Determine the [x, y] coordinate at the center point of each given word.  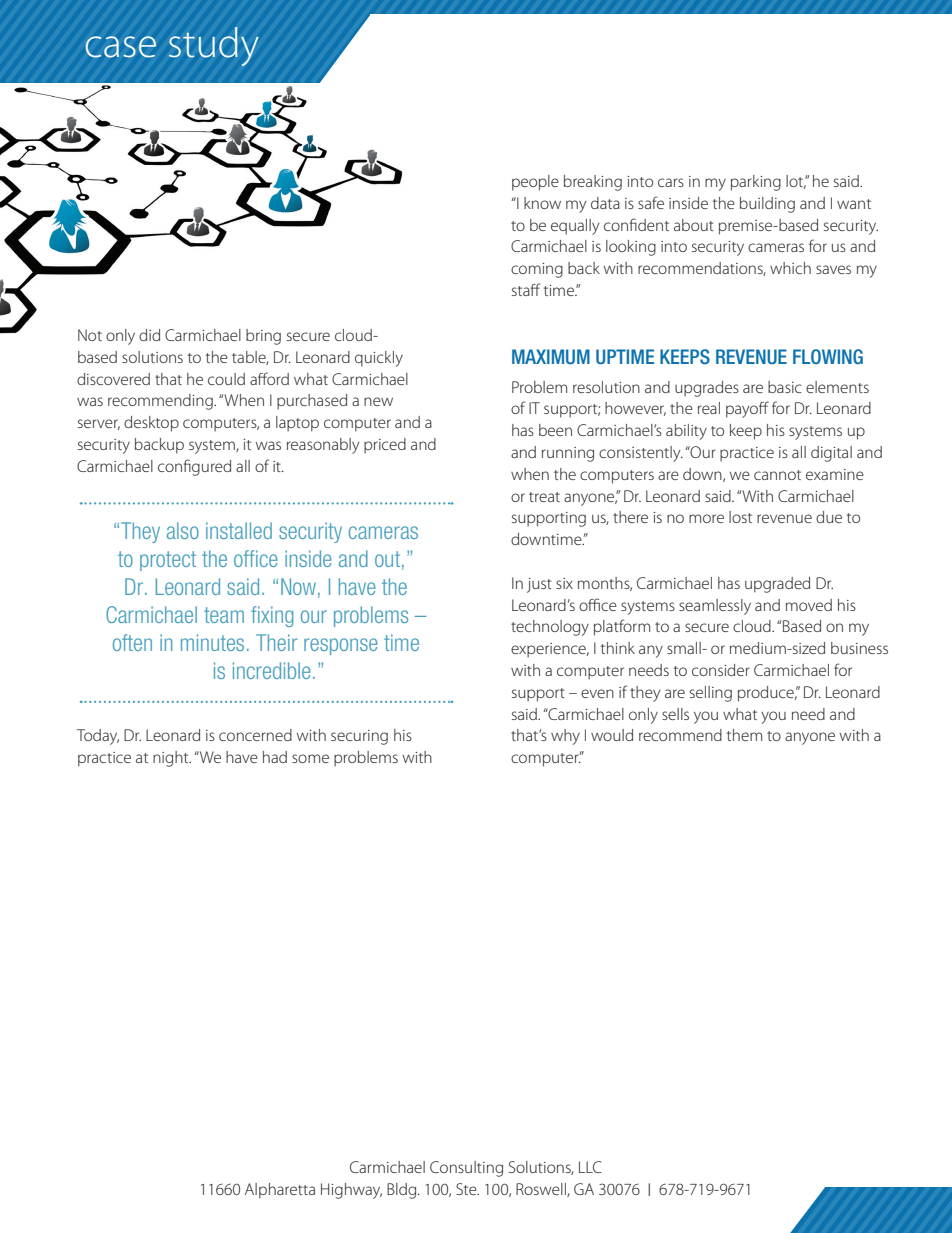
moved [809, 605]
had [275, 757]
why [565, 737]
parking [756, 183]
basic [785, 387]
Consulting [466, 1169]
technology [550, 628]
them [744, 735]
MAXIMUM [551, 356]
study [214, 46]
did [149, 335]
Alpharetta [280, 1191]
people [535, 183]
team [224, 615]
